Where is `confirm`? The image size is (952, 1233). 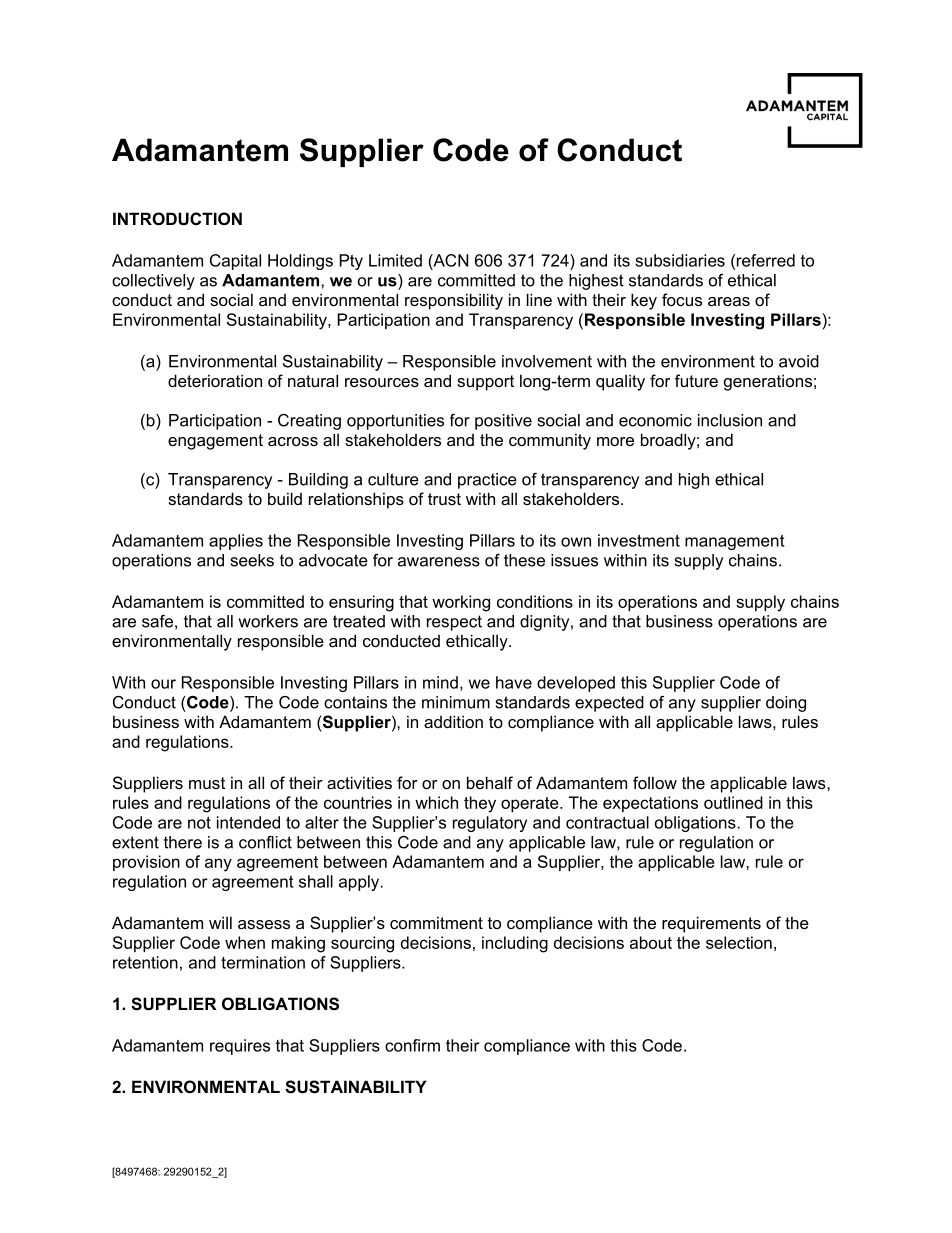 confirm is located at coordinates (412, 1045).
